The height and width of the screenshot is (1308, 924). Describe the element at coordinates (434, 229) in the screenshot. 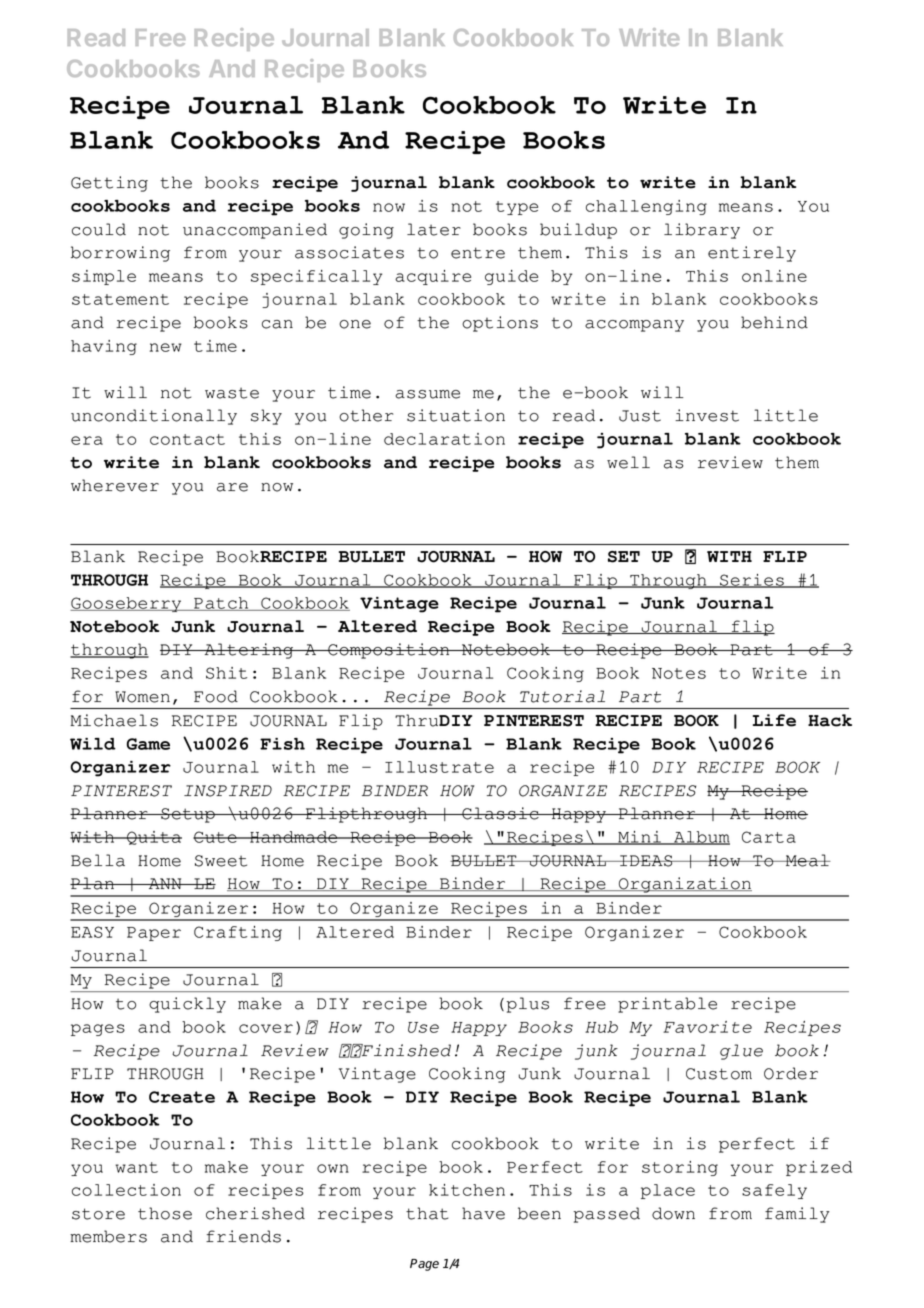

I see `later` at that location.
